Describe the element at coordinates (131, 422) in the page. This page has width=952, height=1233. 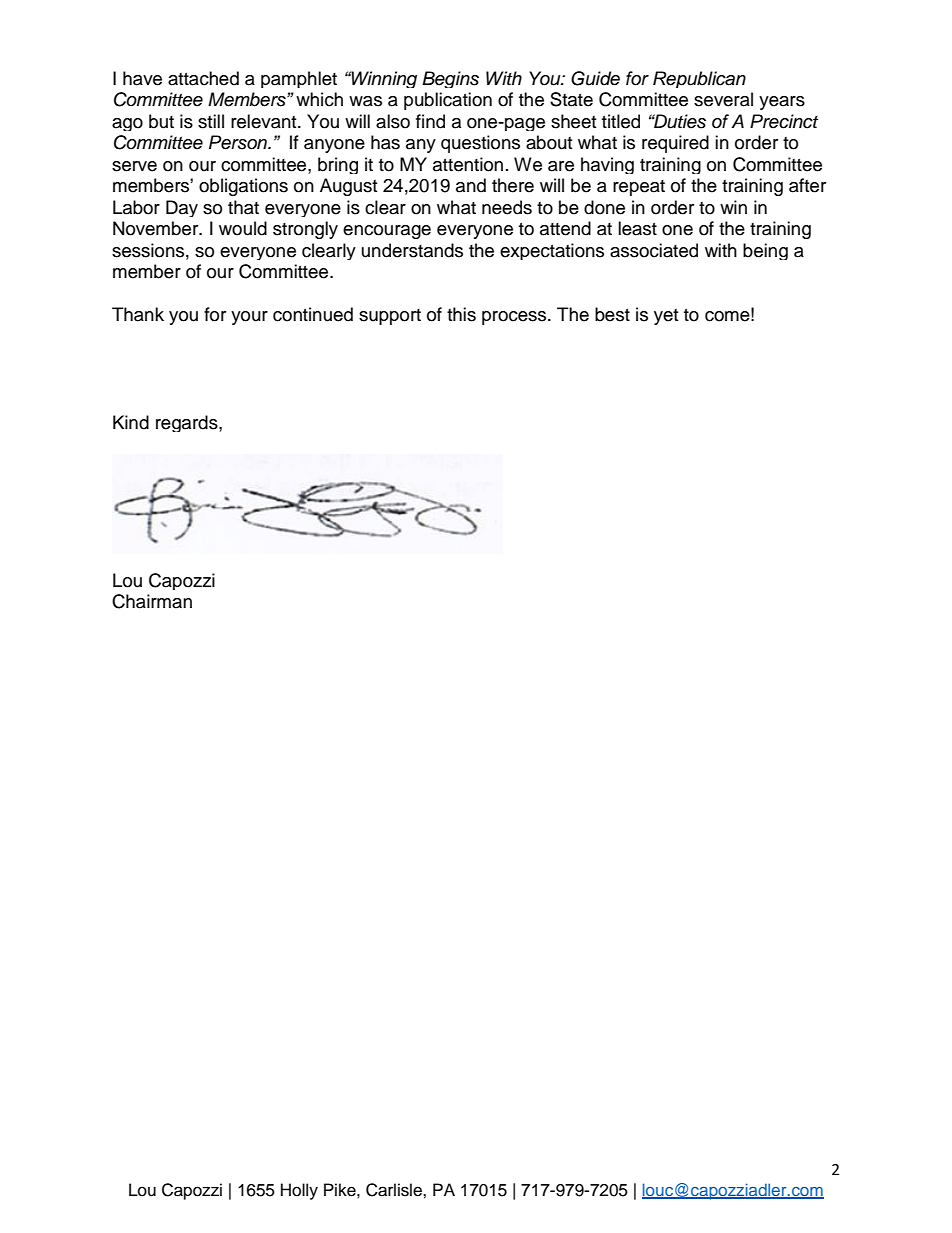
I see `Kind` at that location.
